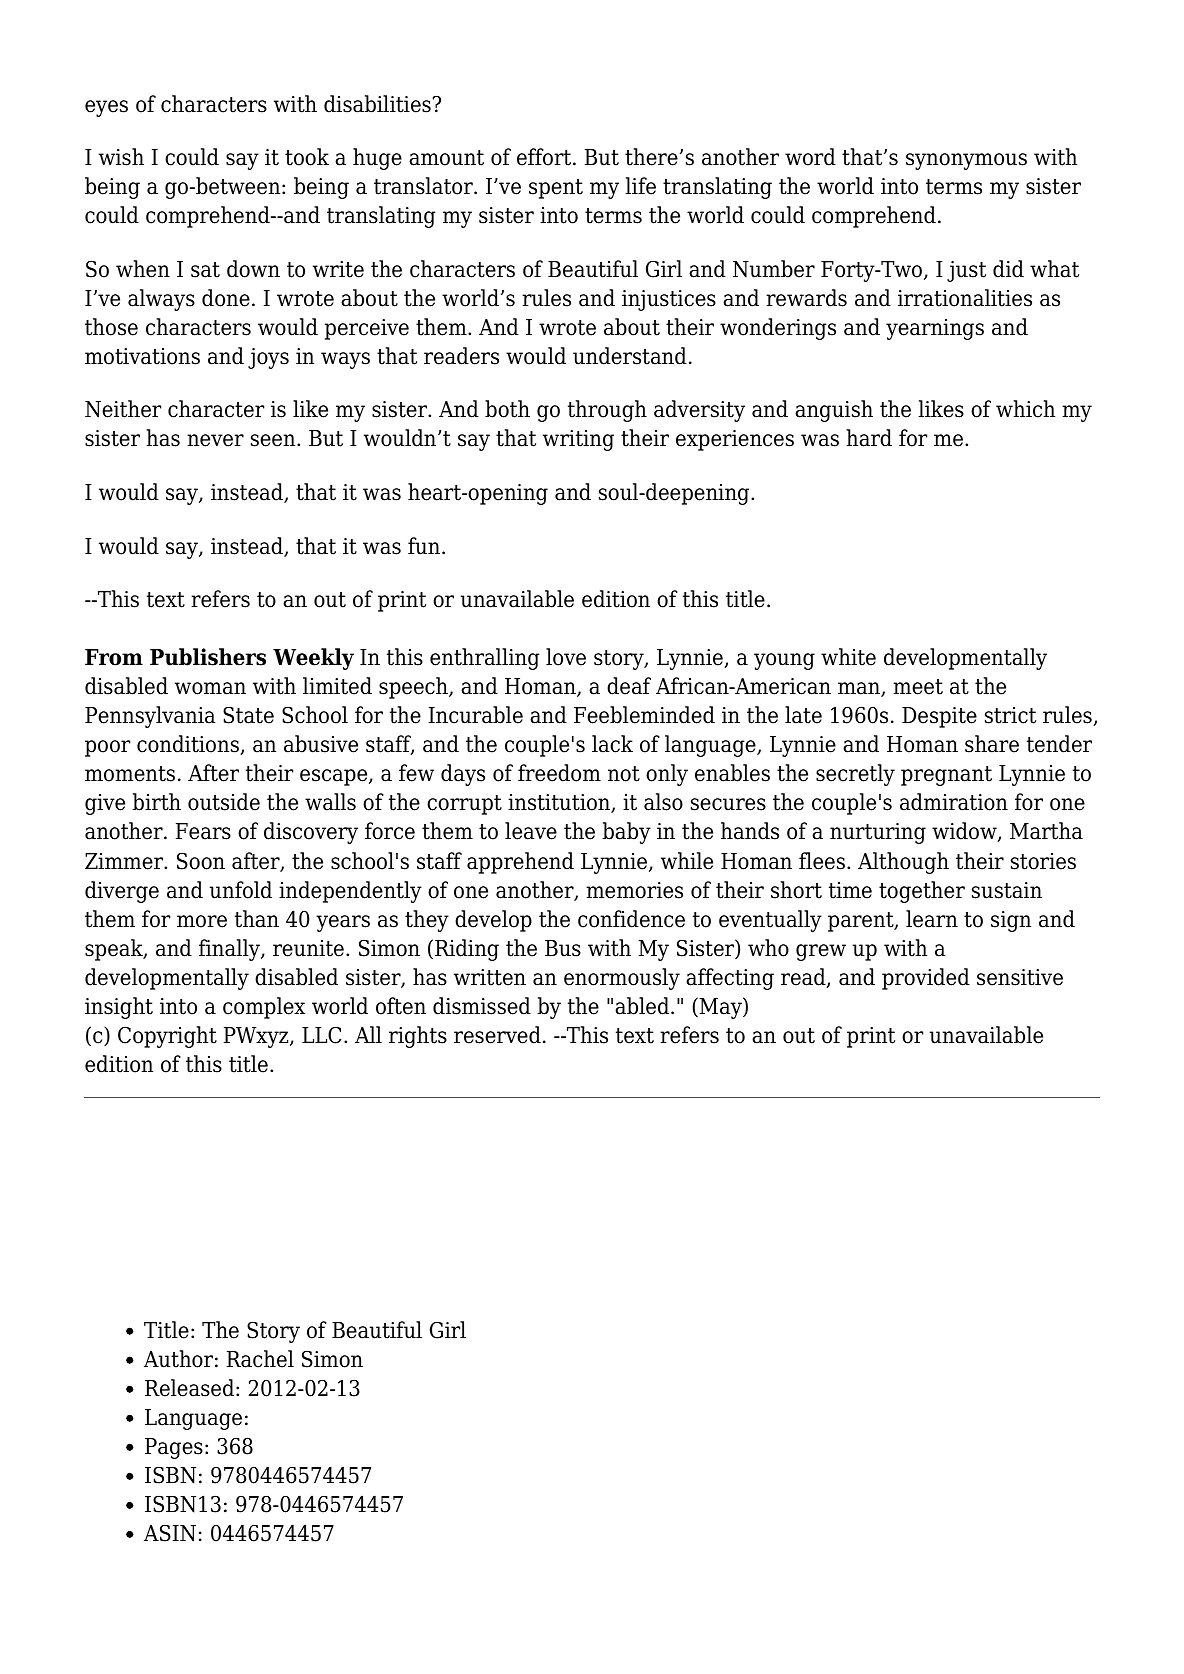 The height and width of the screenshot is (1674, 1184). What do you see at coordinates (966, 161) in the screenshot?
I see `synonymous` at bounding box center [966, 161].
